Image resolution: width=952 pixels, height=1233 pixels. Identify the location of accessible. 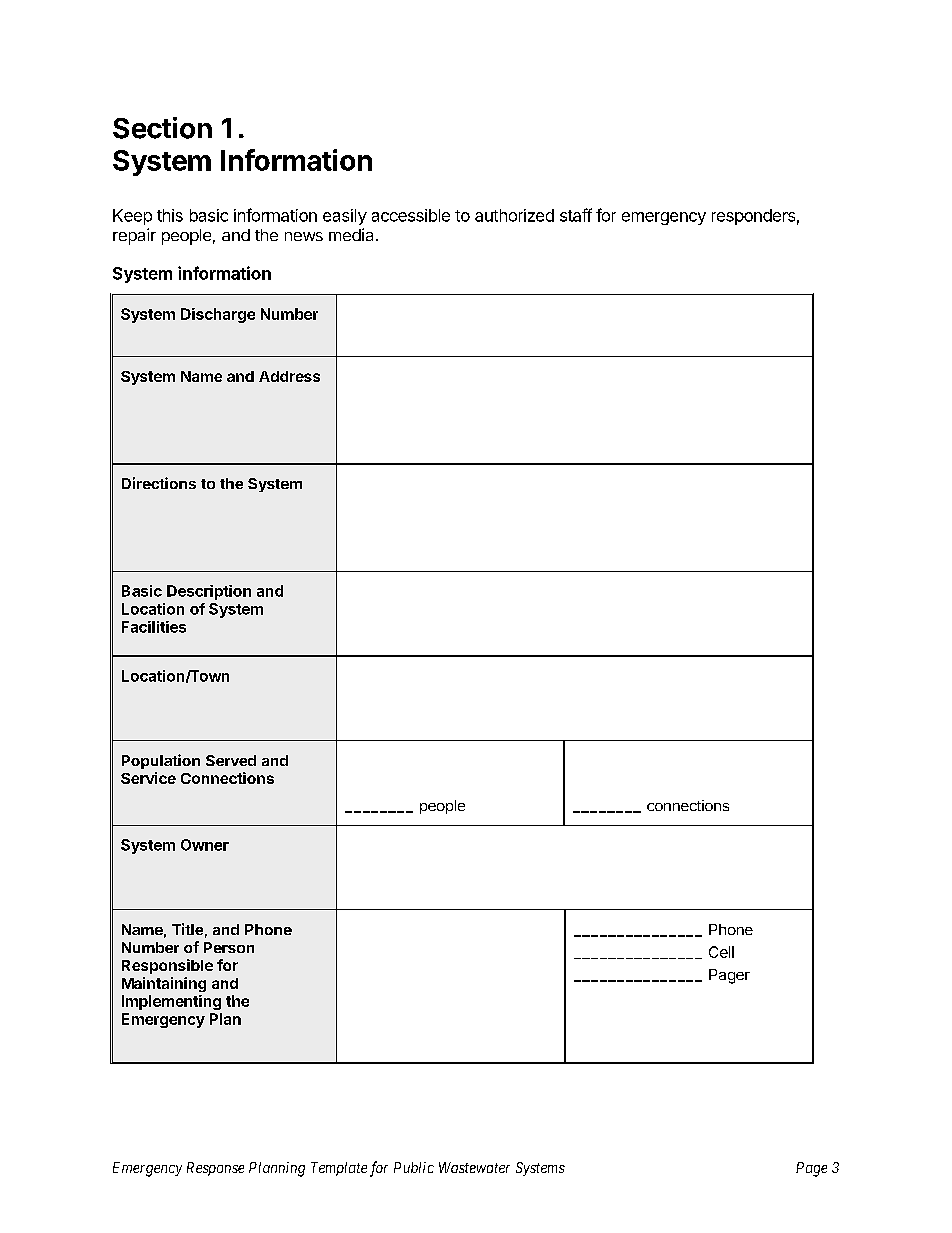
(411, 215).
